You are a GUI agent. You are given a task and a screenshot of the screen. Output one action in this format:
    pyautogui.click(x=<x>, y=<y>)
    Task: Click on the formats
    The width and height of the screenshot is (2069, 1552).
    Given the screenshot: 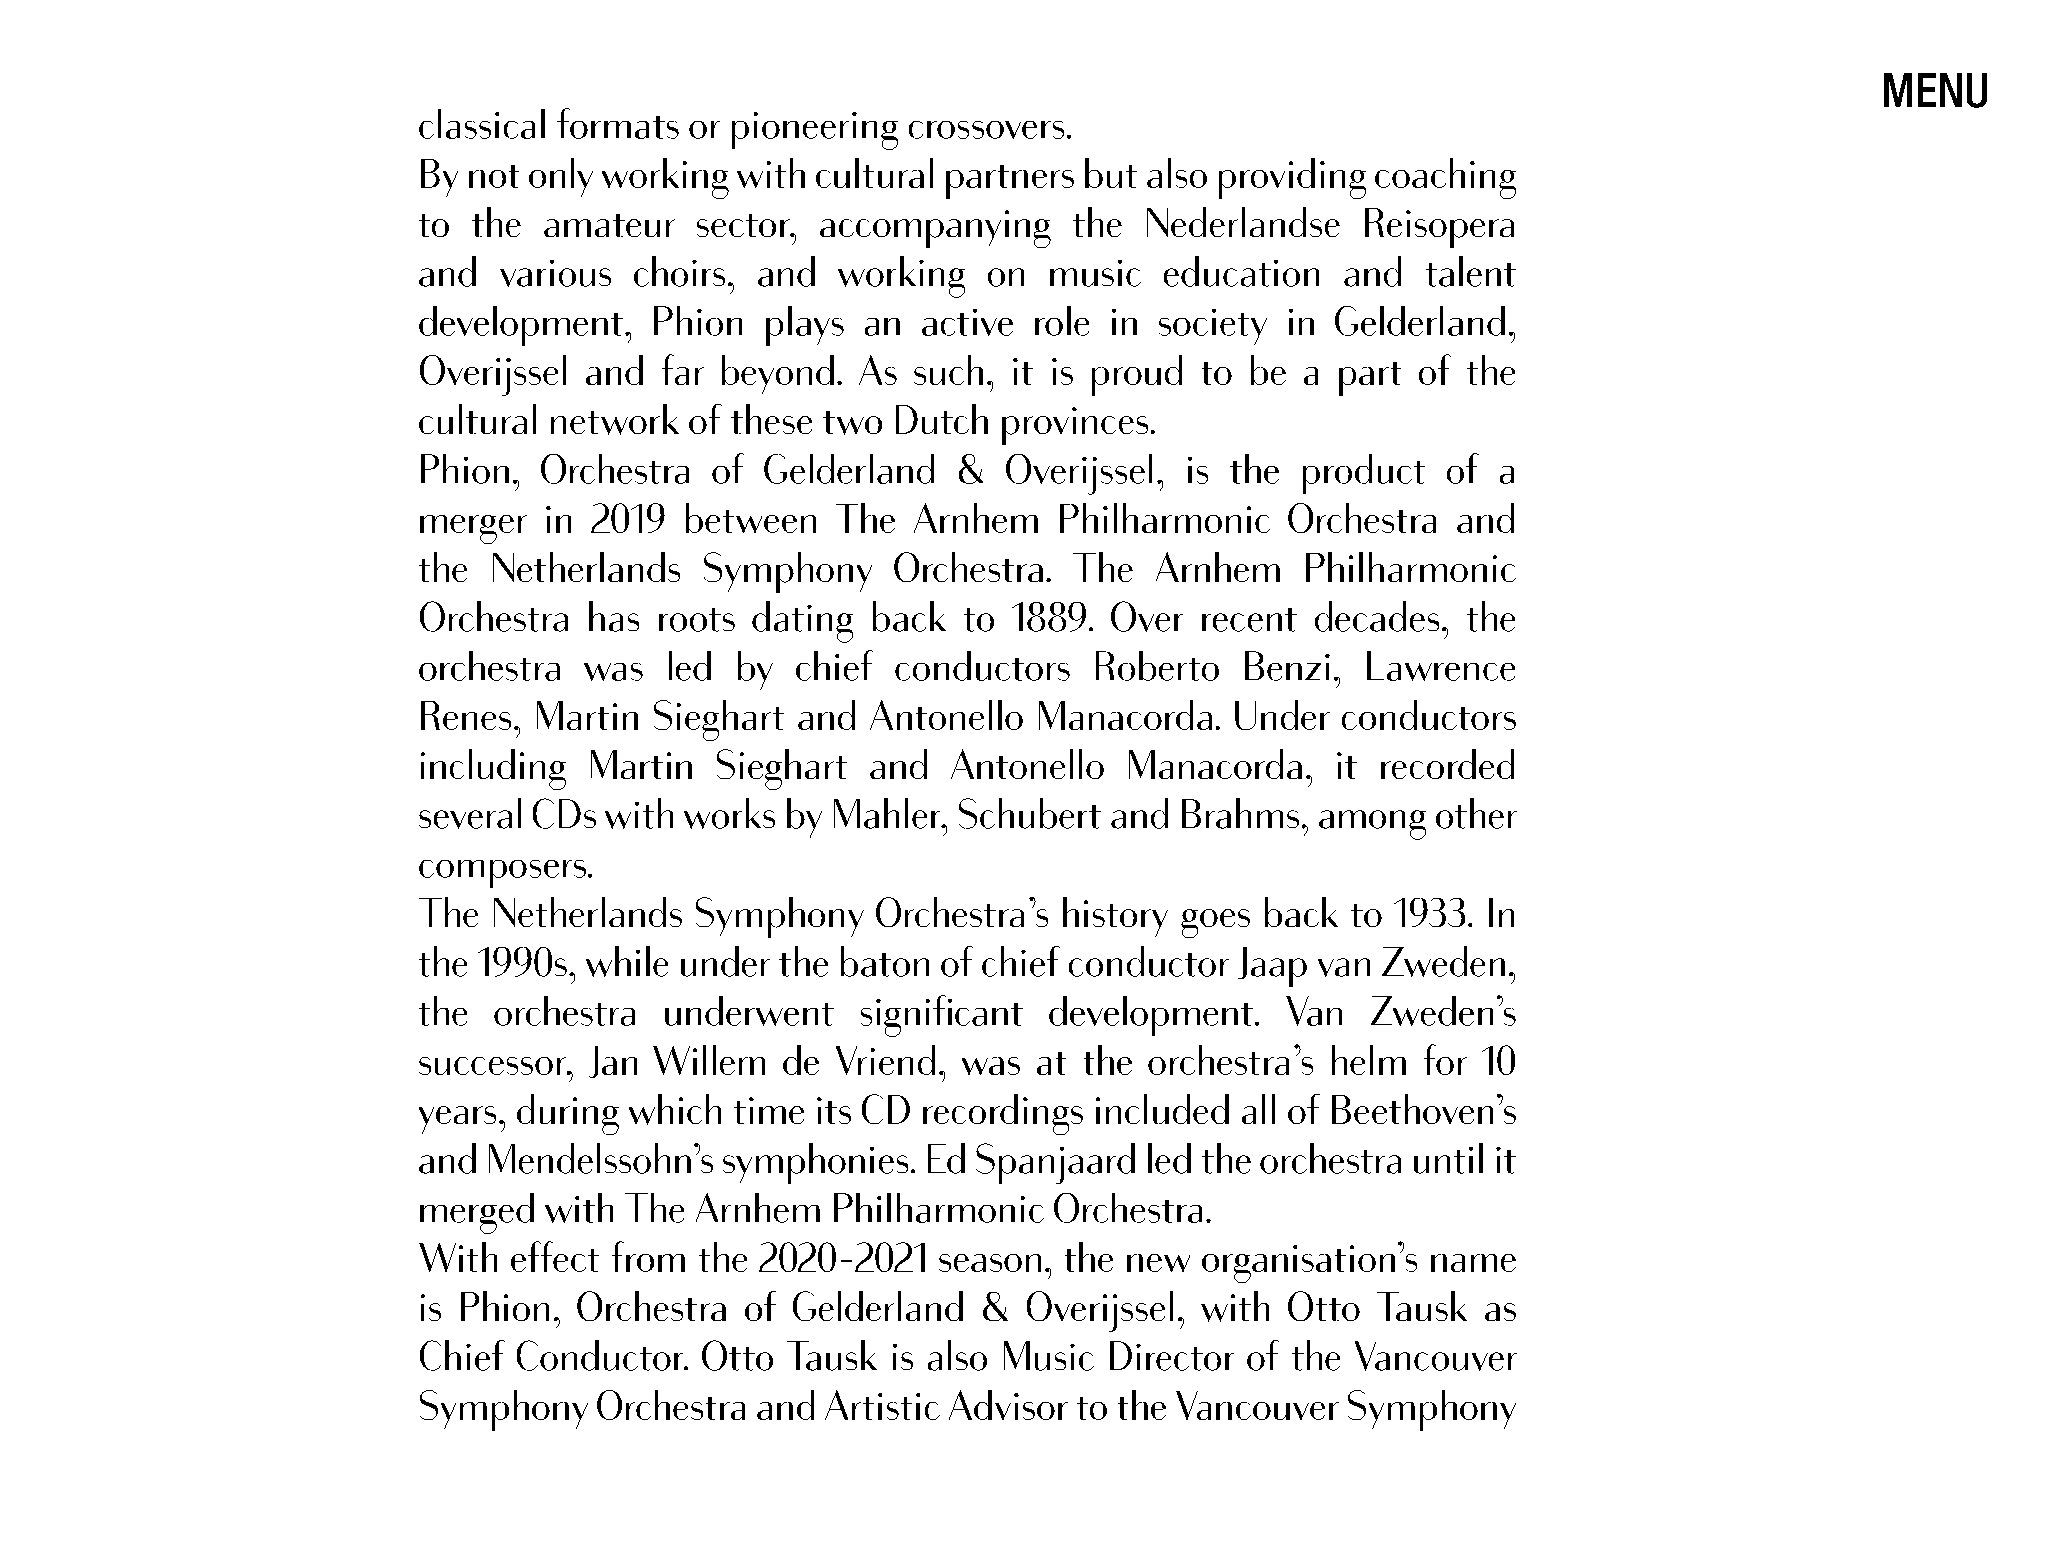 What is the action you would take?
    pyautogui.click(x=618, y=123)
